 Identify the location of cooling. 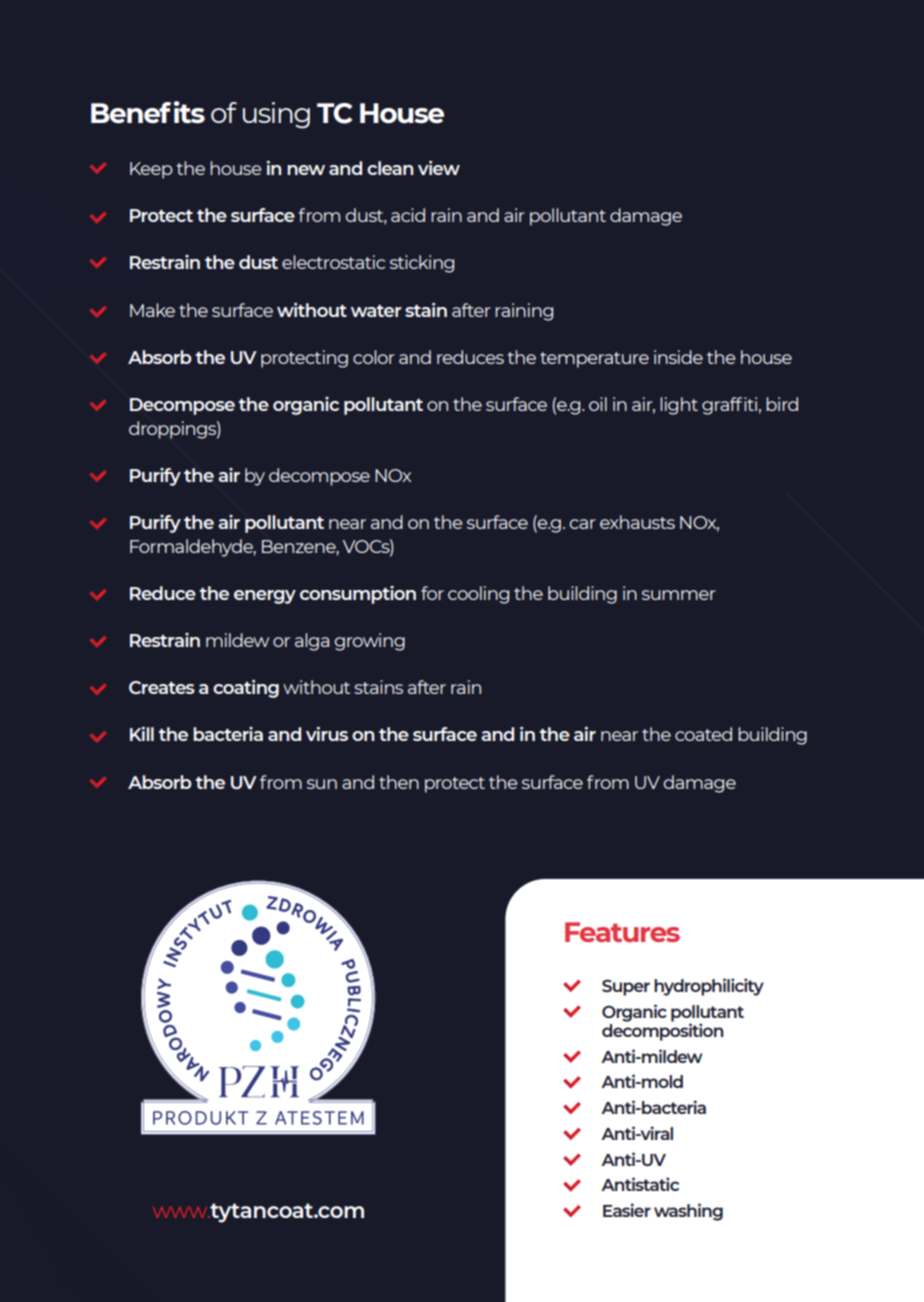
(478, 595).
